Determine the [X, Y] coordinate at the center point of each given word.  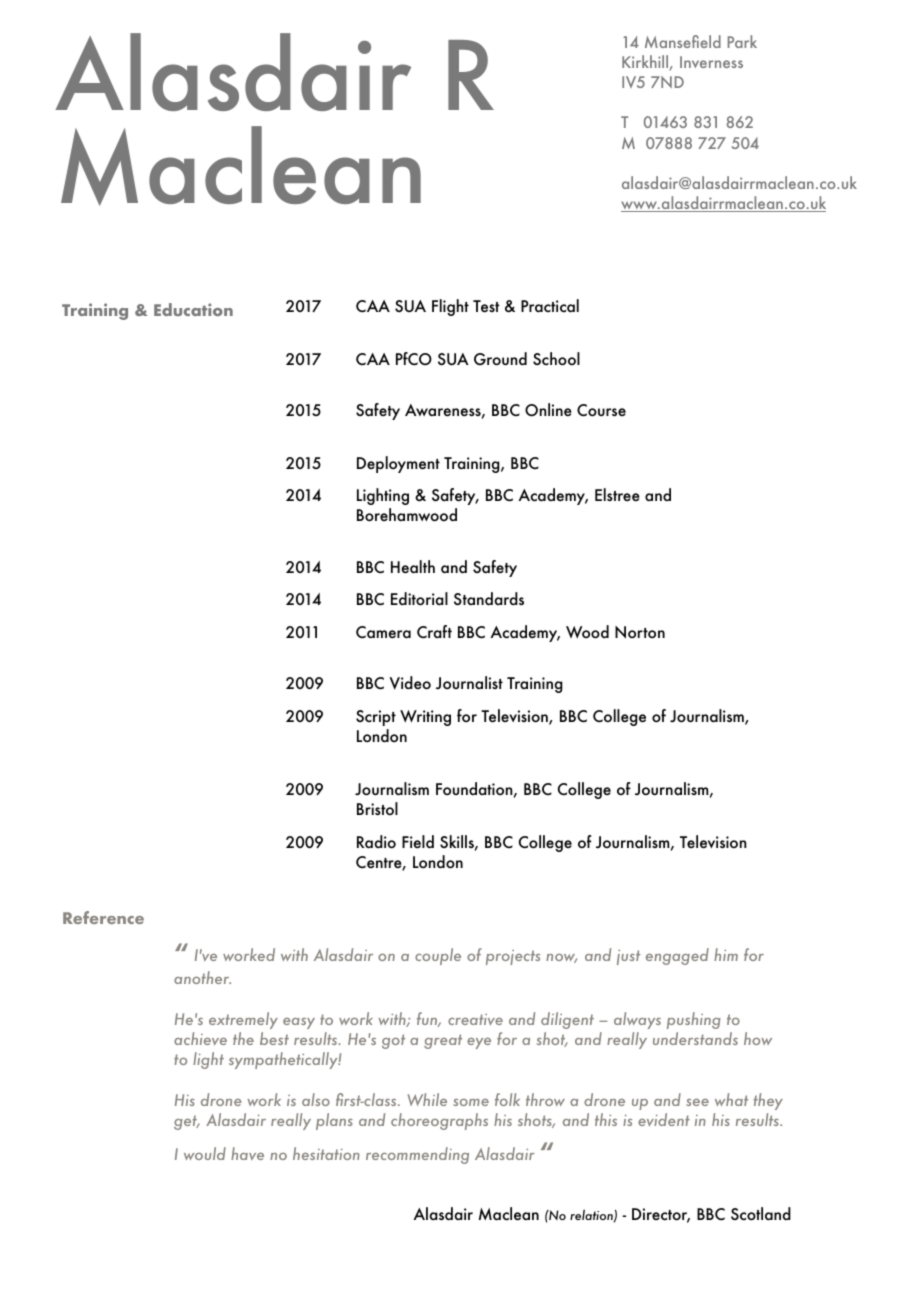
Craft [434, 631]
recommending [417, 1155]
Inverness [711, 62]
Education [193, 309]
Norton [640, 632]
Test [486, 306]
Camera [383, 632]
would [205, 1153]
